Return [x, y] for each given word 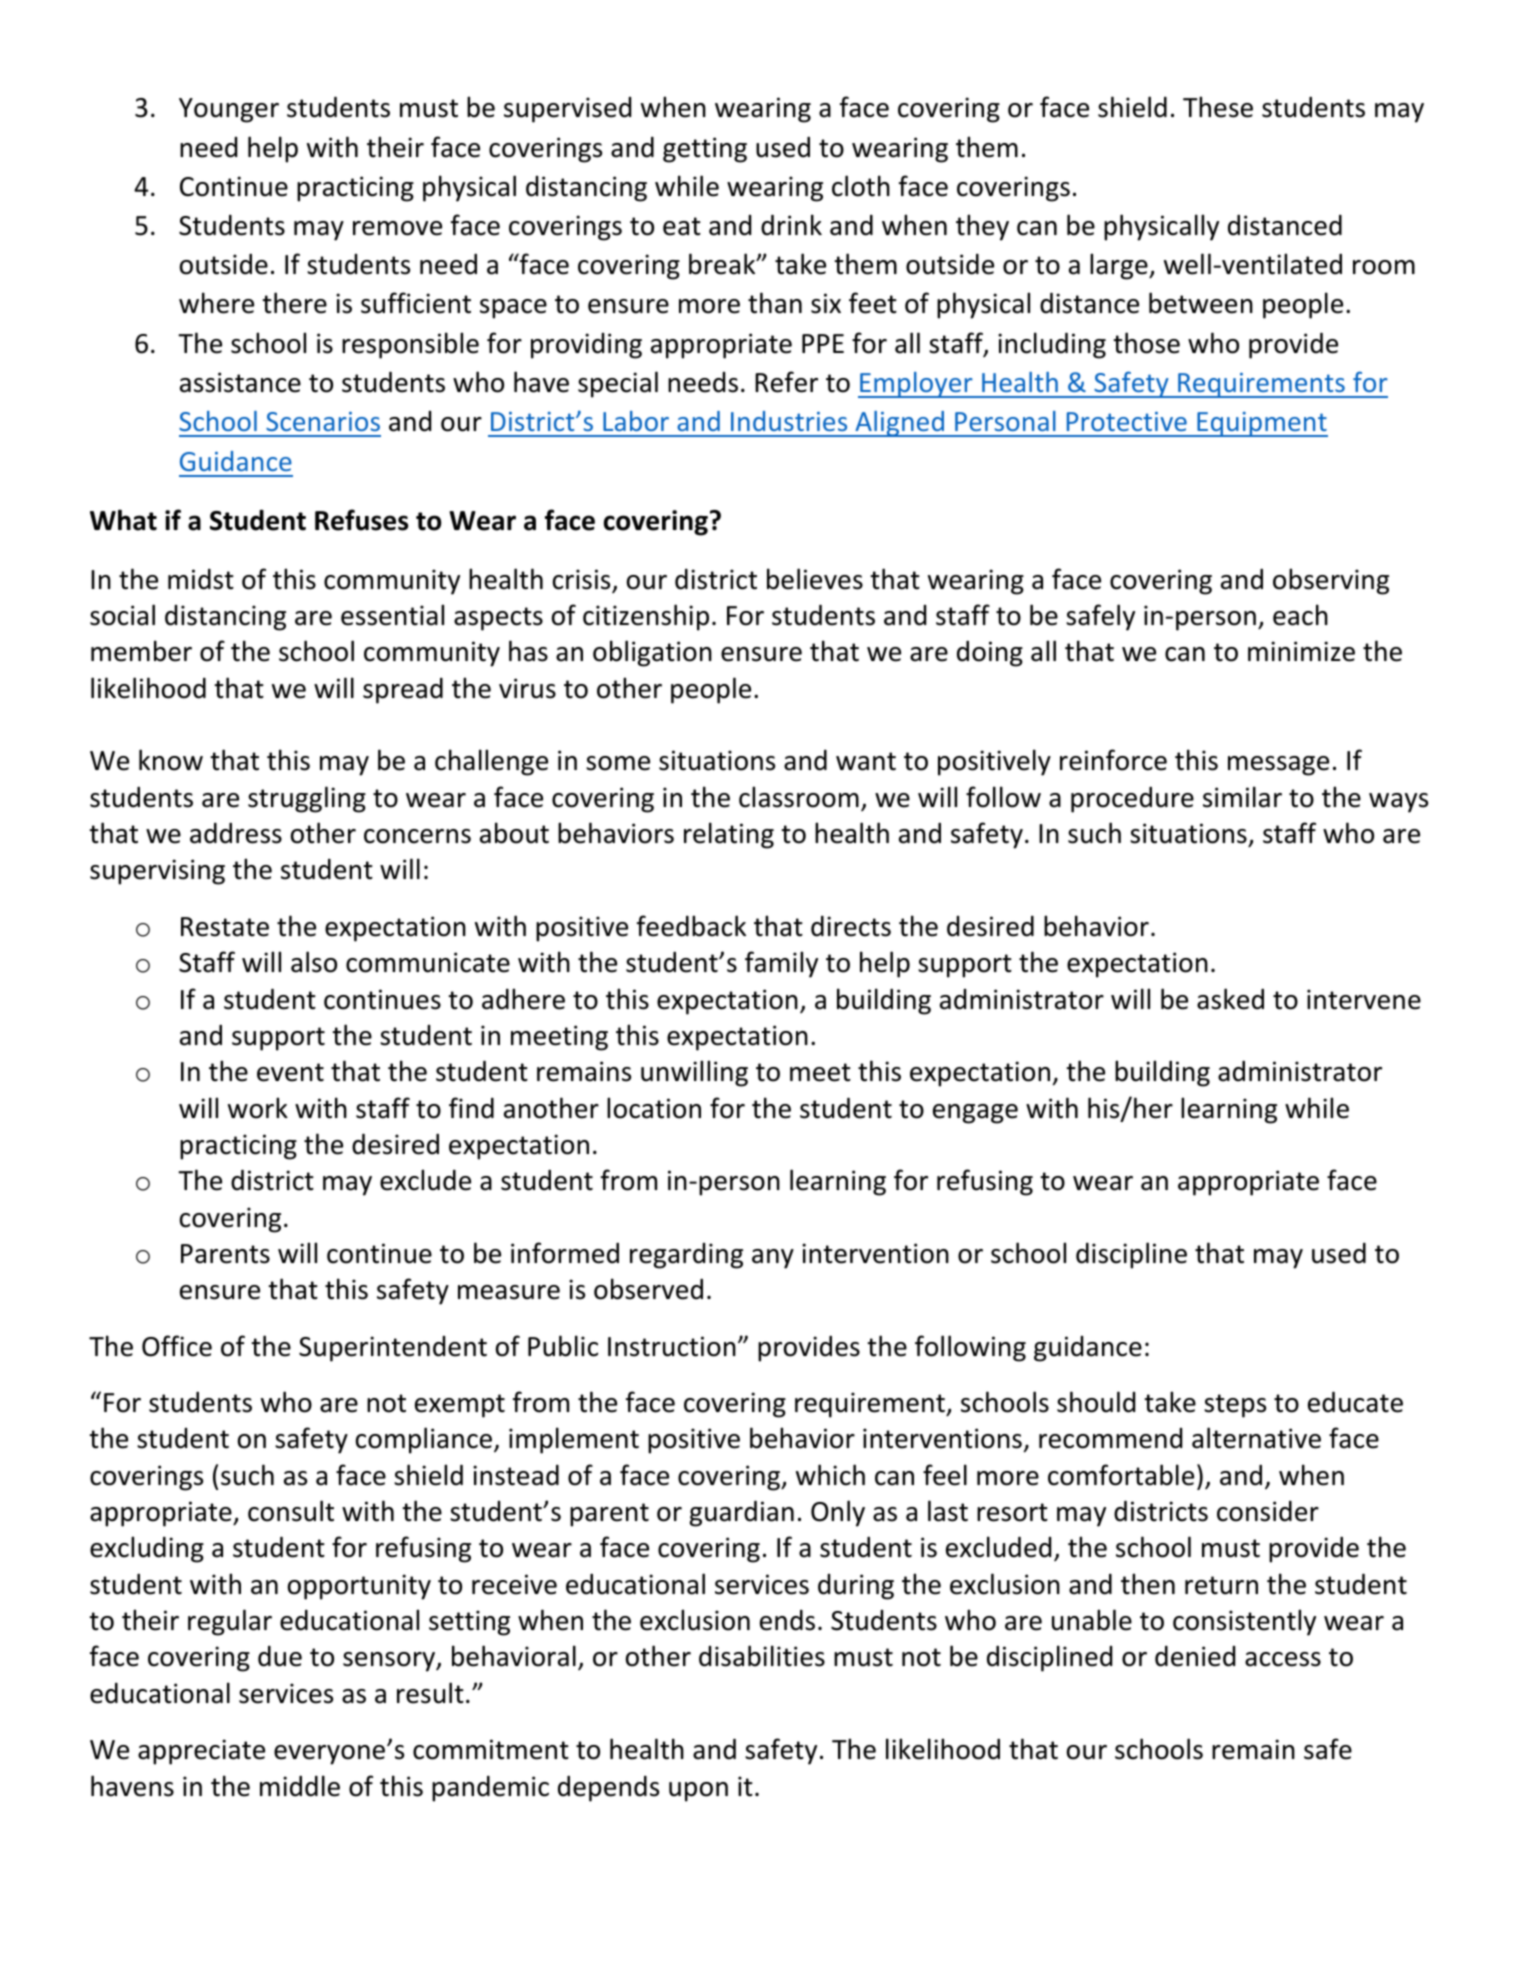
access [1283, 1659]
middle [300, 1786]
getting [705, 150]
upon [698, 1792]
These [1218, 107]
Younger [229, 110]
